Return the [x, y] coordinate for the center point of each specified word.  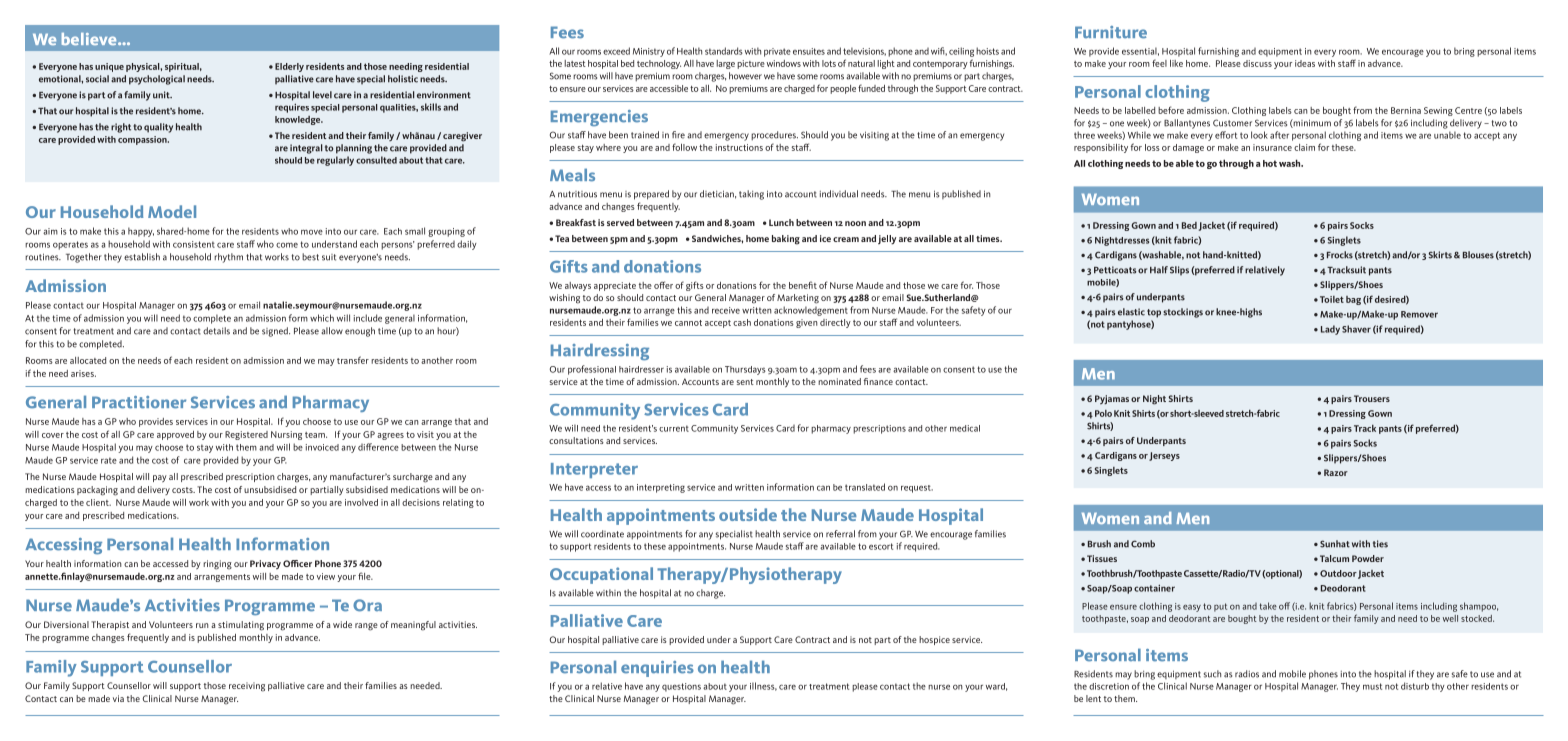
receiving [247, 687]
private [777, 52]
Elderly [289, 67]
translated [865, 487]
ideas [1305, 63]
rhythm [228, 258]
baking [786, 240]
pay [160, 478]
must [1372, 686]
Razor [1336, 472]
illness [763, 686]
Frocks [1340, 255]
